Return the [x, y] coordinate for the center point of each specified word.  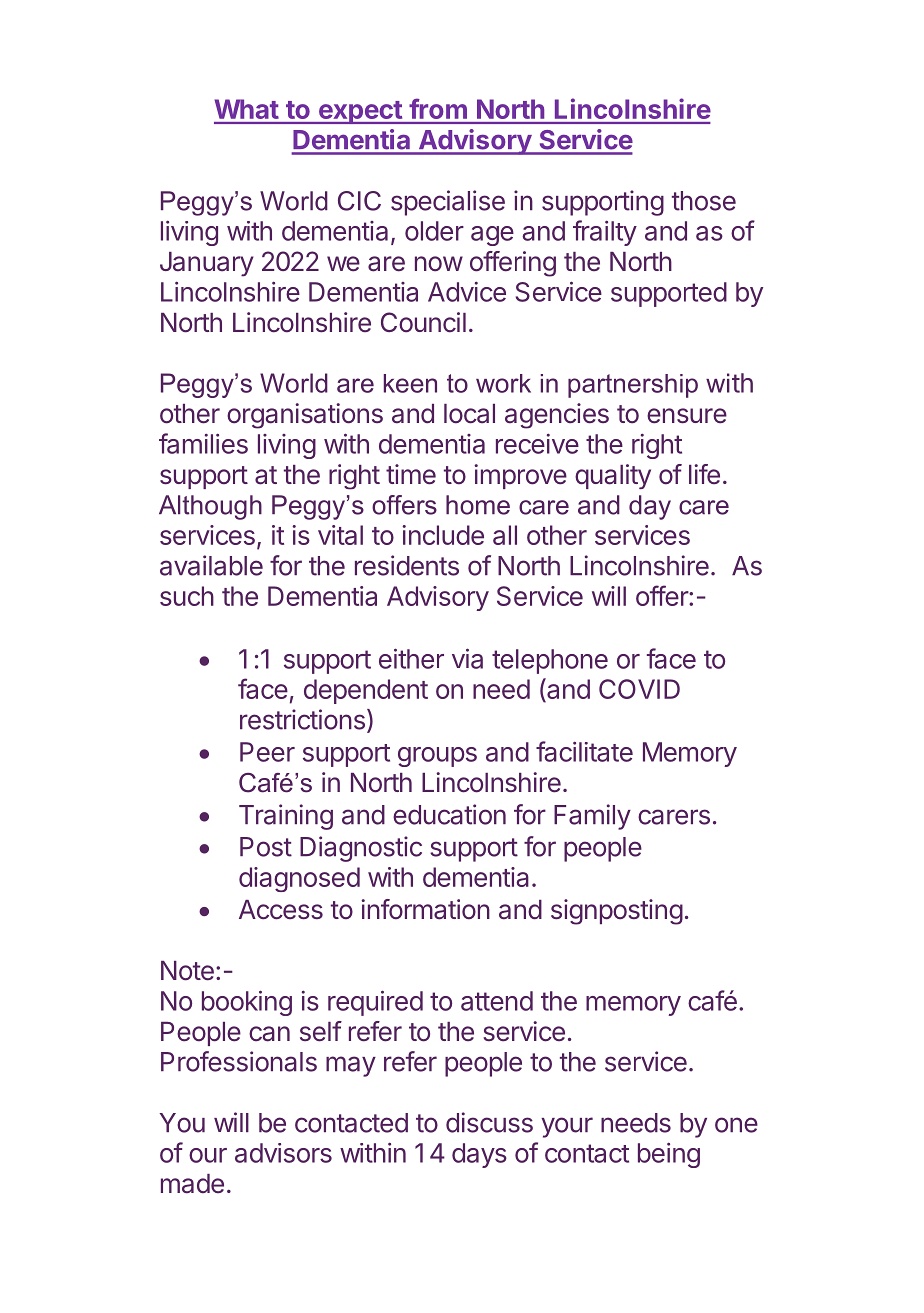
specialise [448, 203]
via [467, 658]
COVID [639, 689]
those [704, 201]
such [187, 596]
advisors [283, 1153]
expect [360, 112]
